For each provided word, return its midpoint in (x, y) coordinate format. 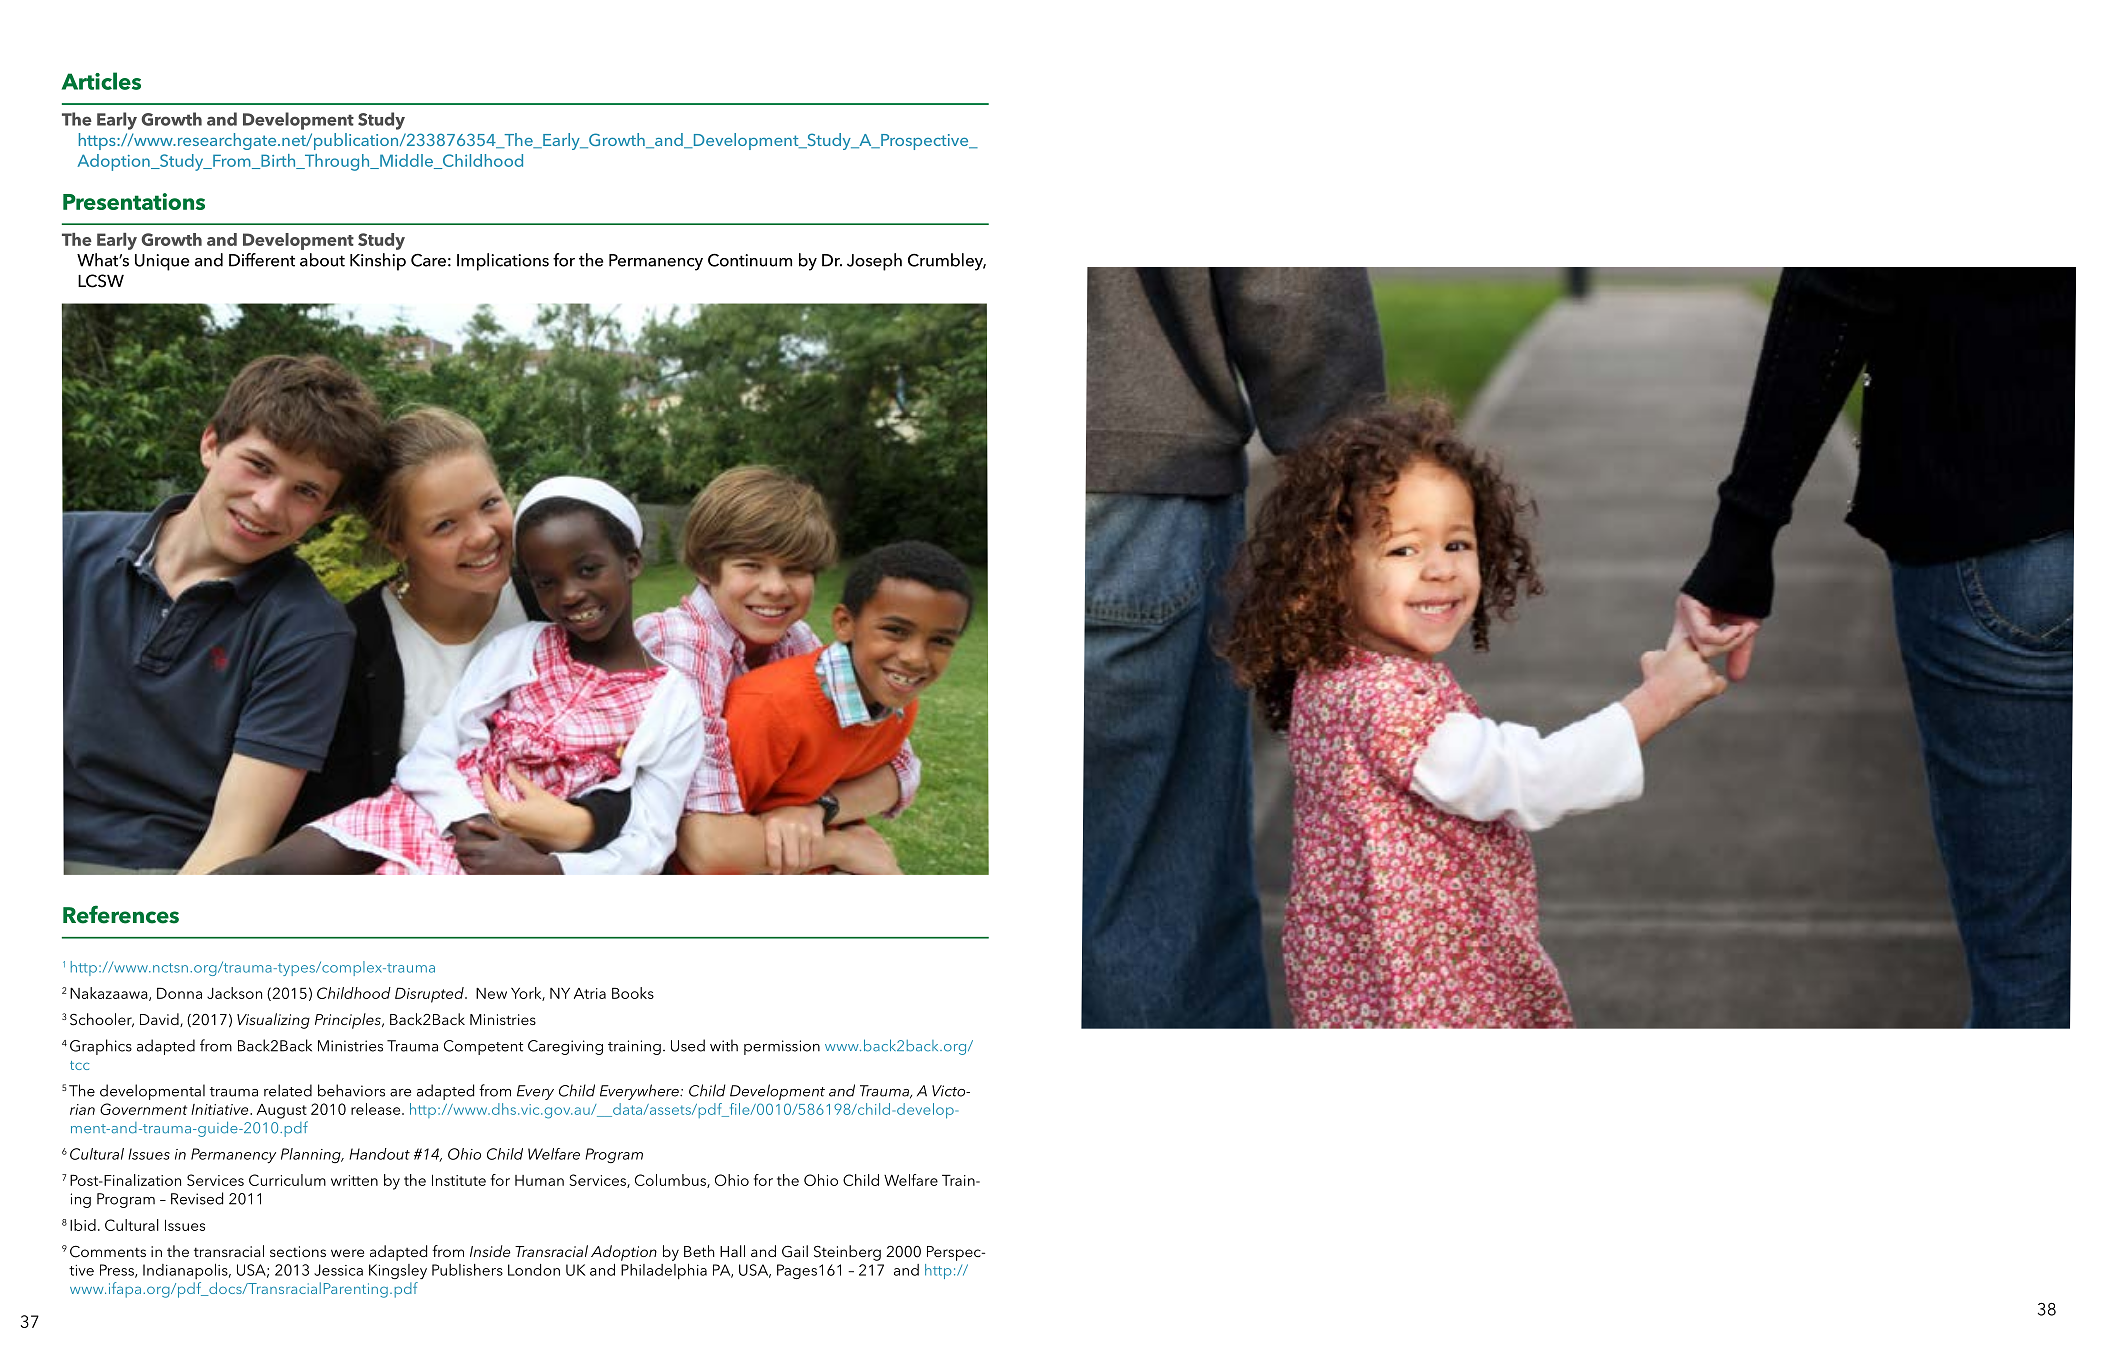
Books (633, 993)
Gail (795, 1251)
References (121, 914)
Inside (490, 1251)
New (491, 993)
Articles (101, 81)
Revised (197, 1198)
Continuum (750, 260)
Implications (503, 262)
